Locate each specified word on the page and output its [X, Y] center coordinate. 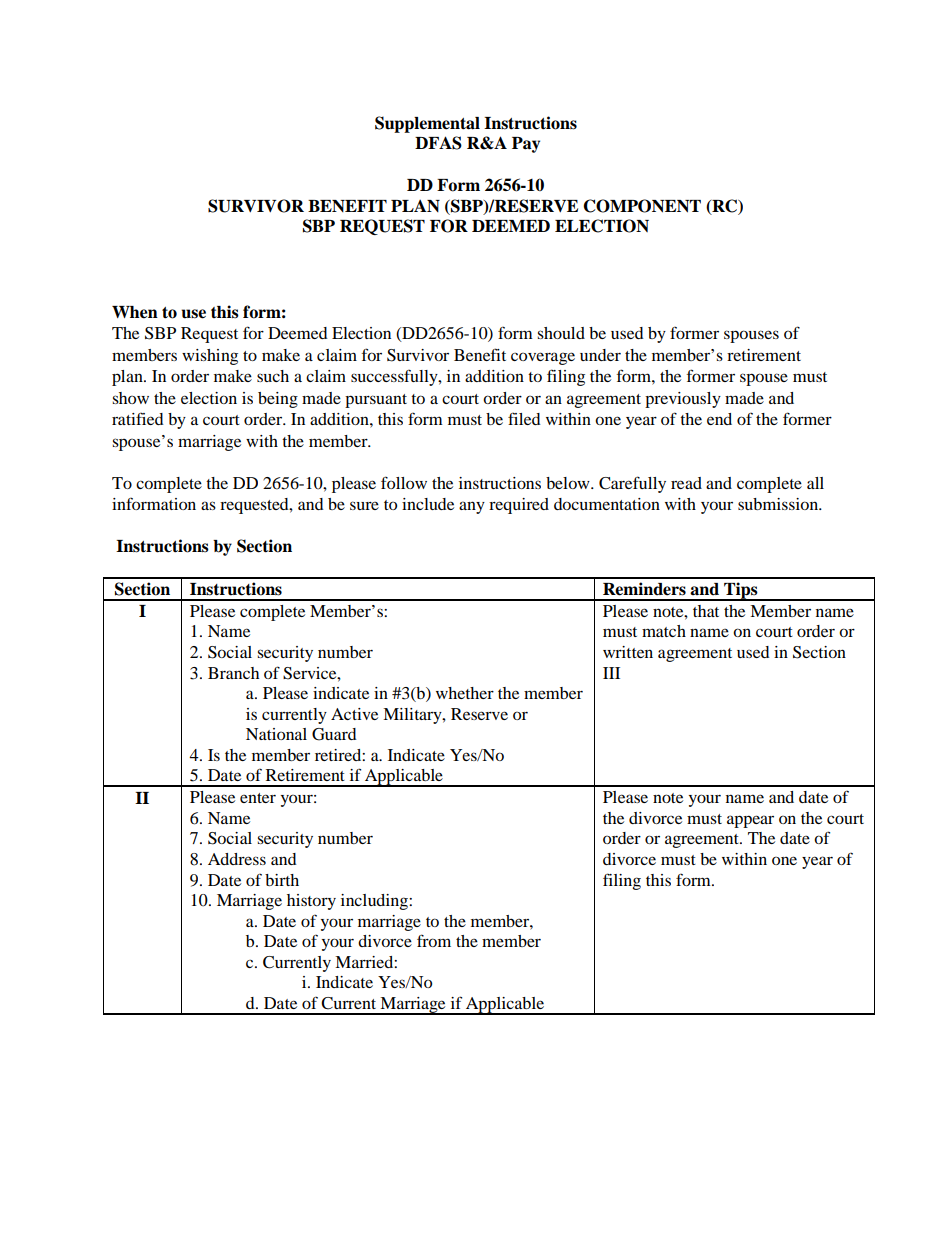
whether [465, 693]
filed [524, 418]
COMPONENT [642, 206]
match [664, 631]
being [278, 400]
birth [282, 880]
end [719, 419]
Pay [526, 145]
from [434, 940]
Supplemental [427, 124]
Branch [233, 673]
